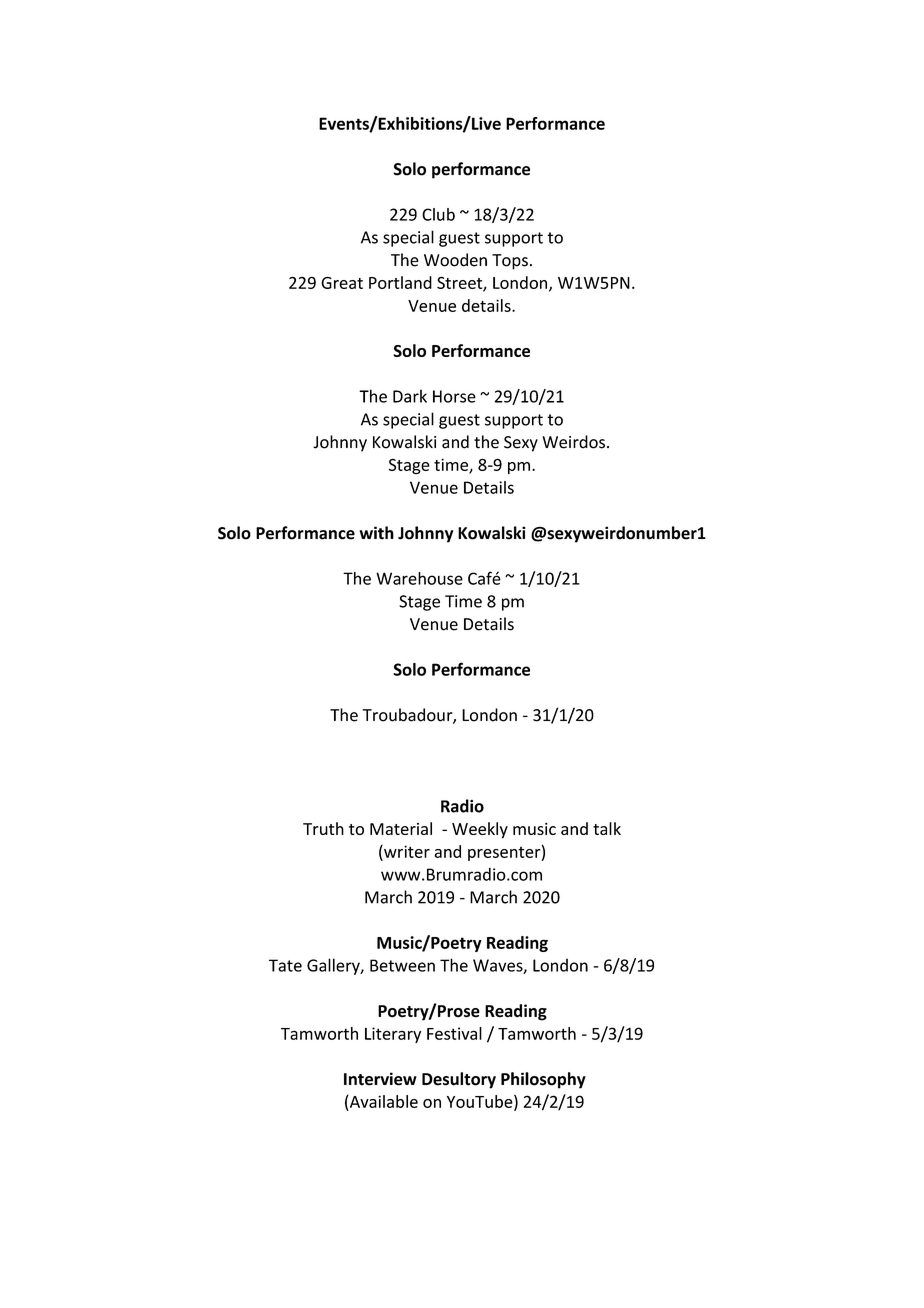  What do you see at coordinates (480, 830) in the page?
I see `Weekly` at bounding box center [480, 830].
